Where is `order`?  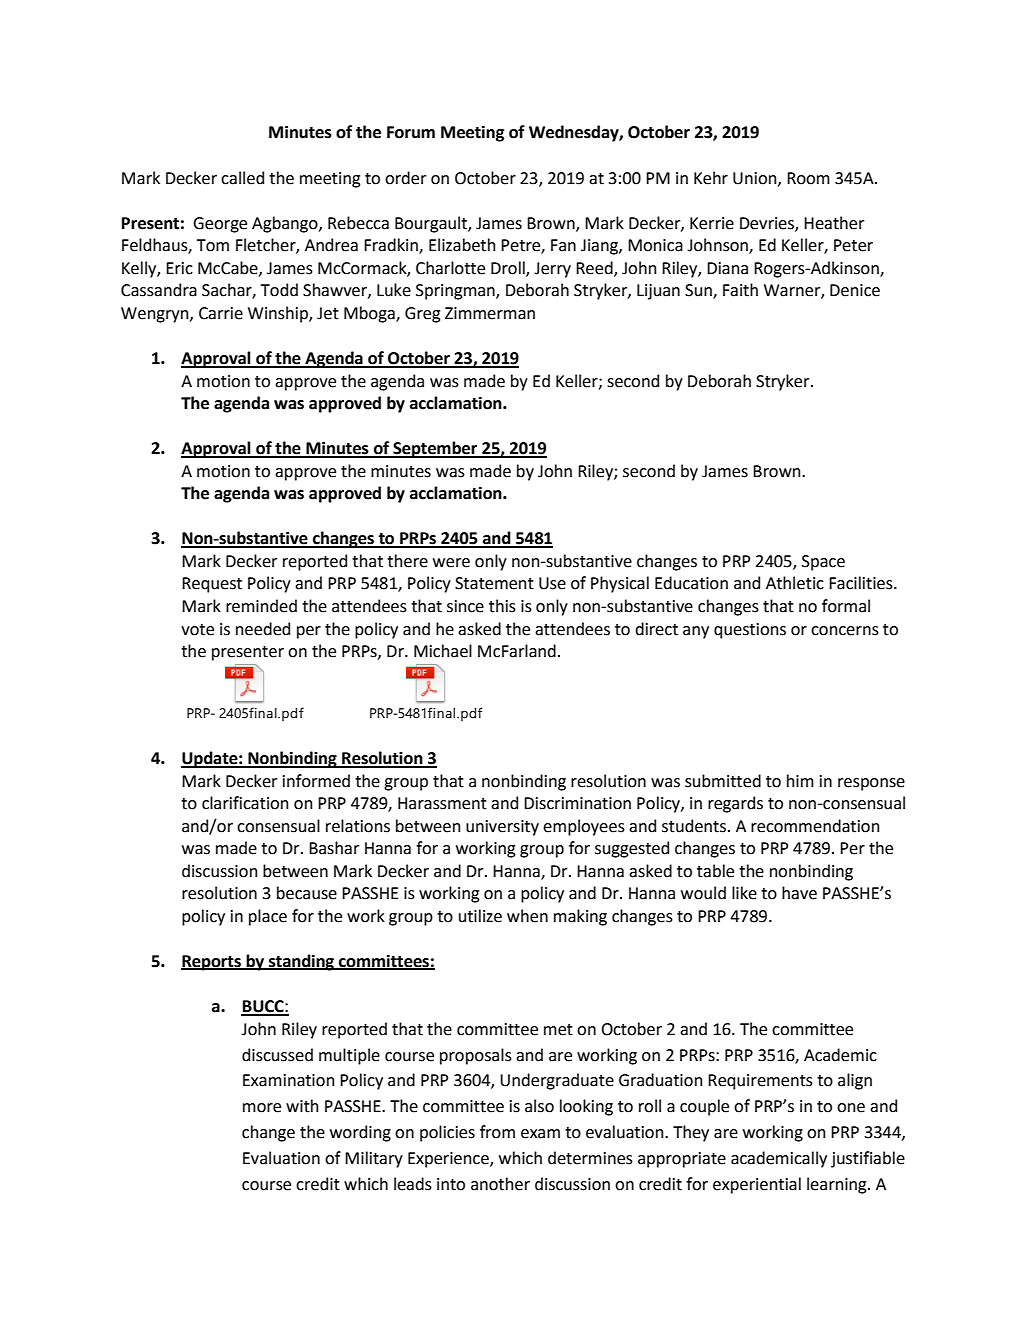
order is located at coordinates (405, 178).
